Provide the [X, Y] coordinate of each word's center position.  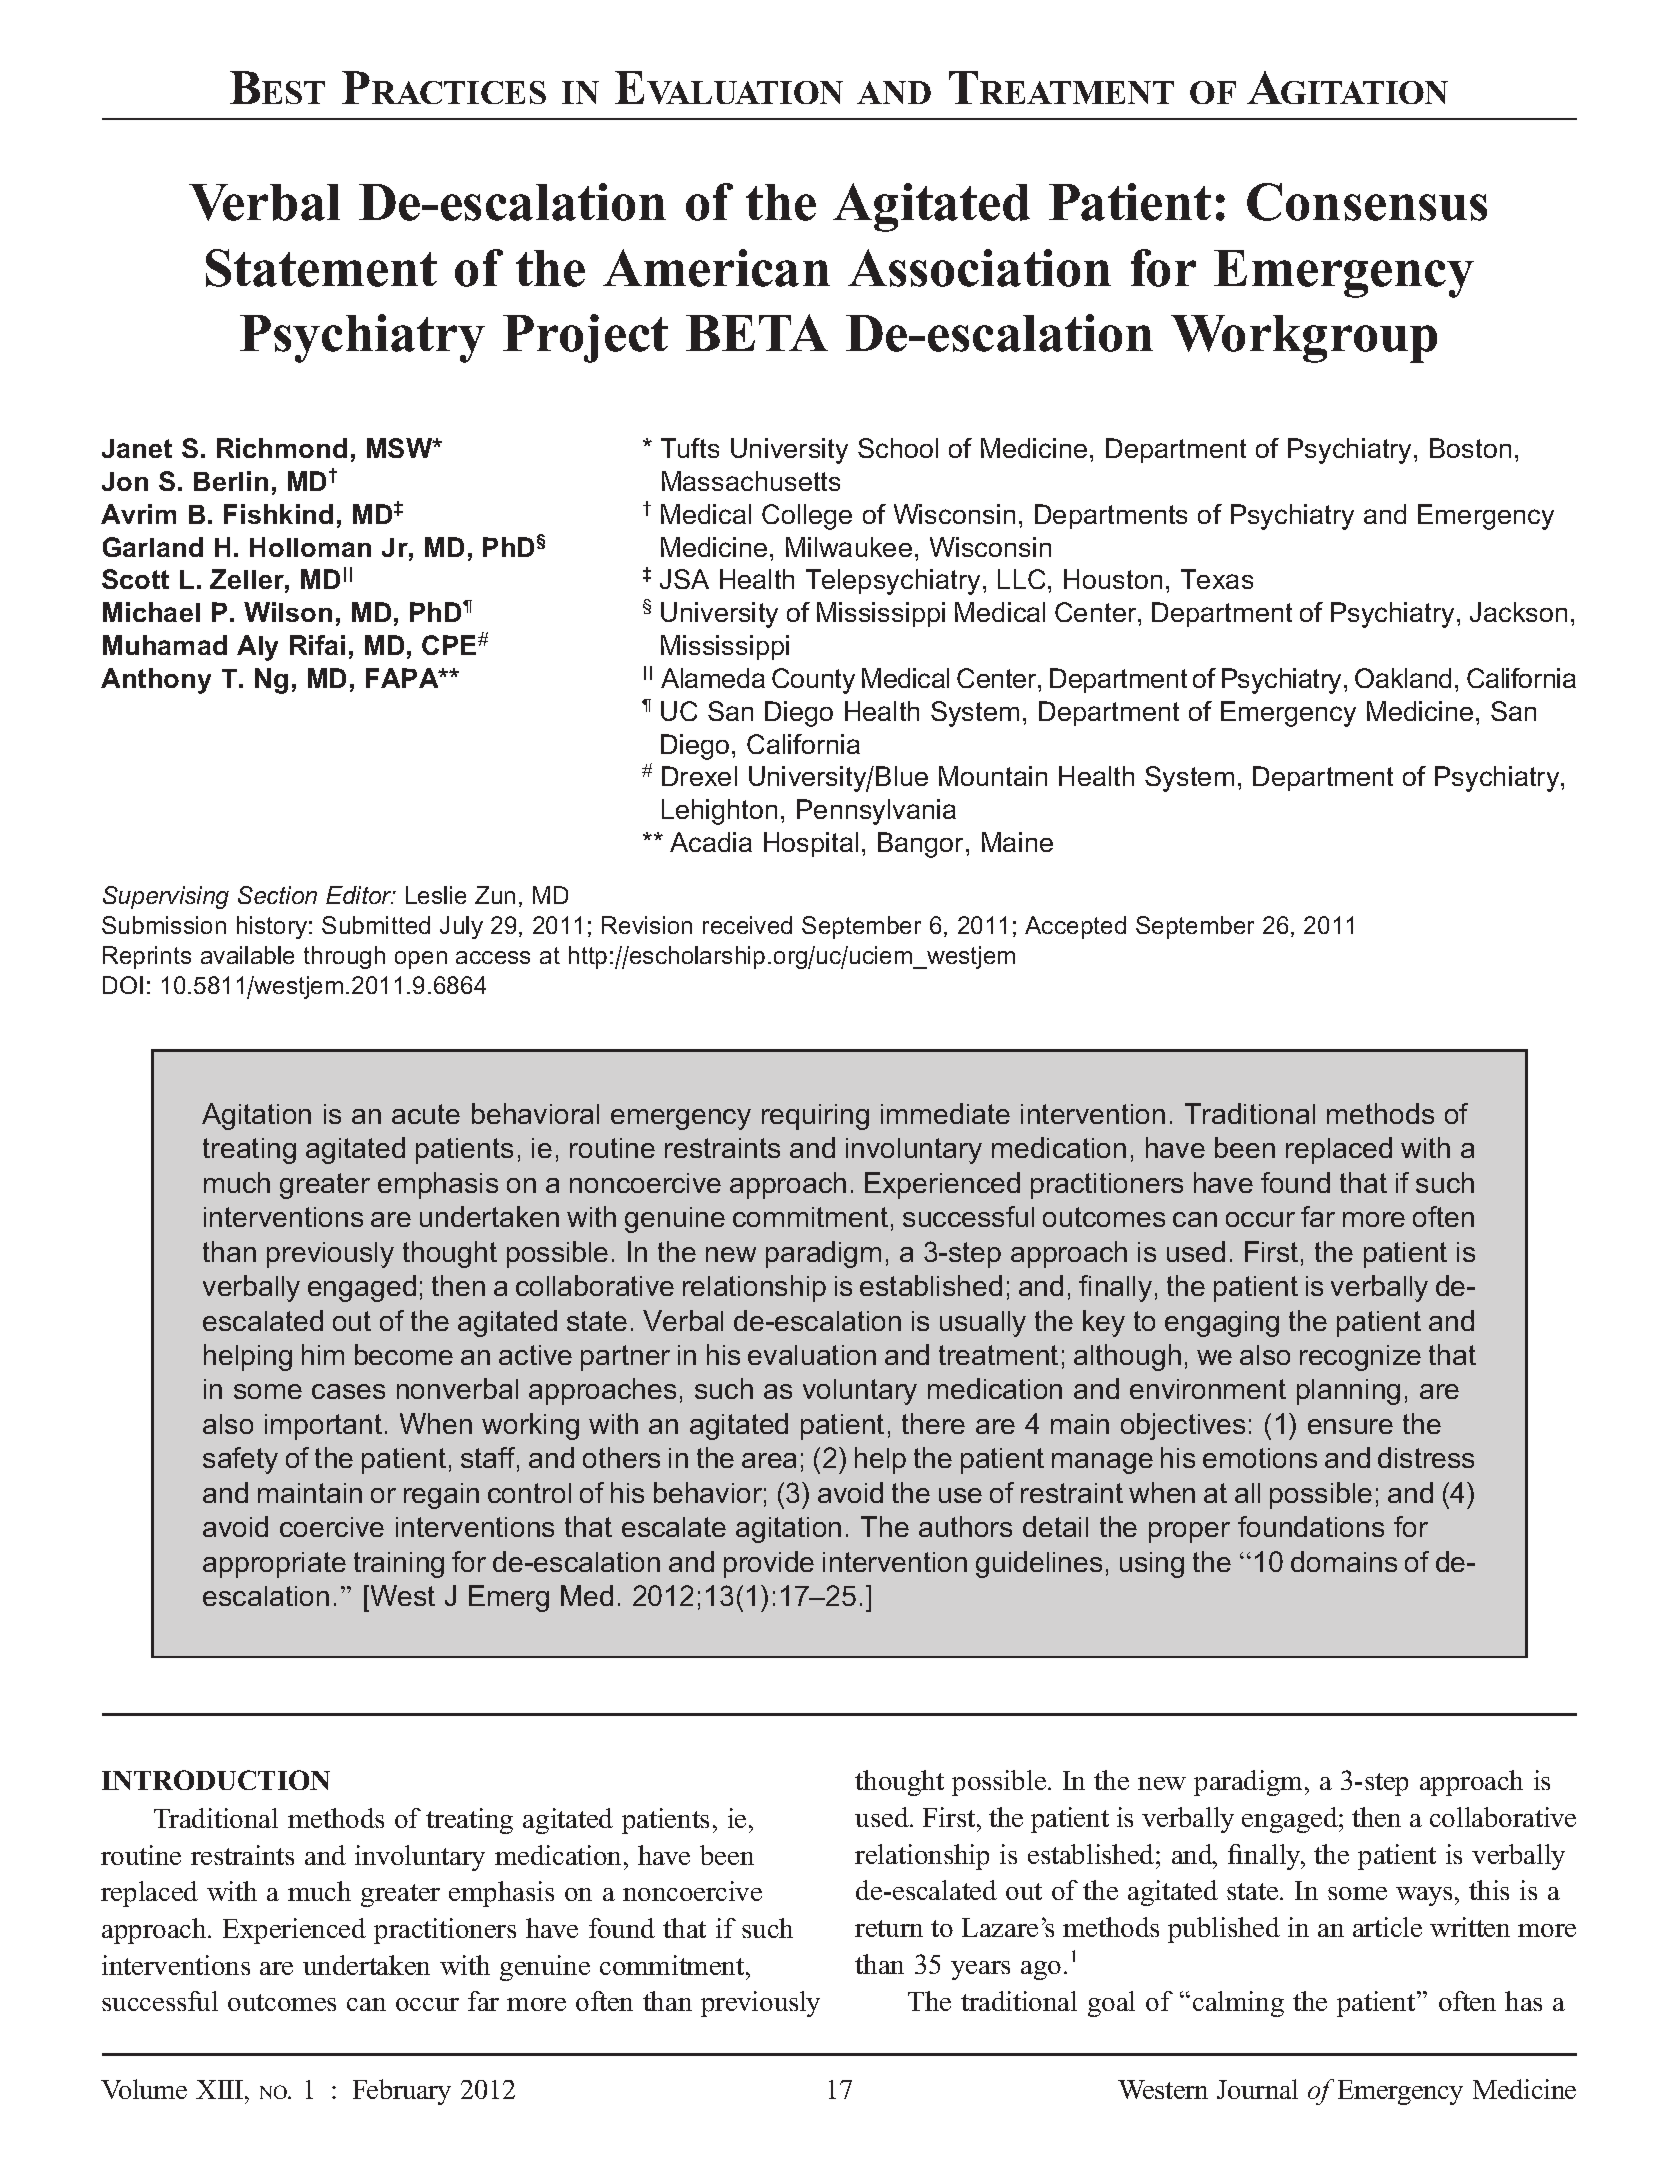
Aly [257, 648]
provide [769, 1564]
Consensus [1367, 202]
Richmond [282, 448]
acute [426, 1114]
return [889, 1928]
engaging [1222, 1324]
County [813, 681]
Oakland [1403, 678]
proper [1189, 1532]
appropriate [274, 1565]
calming [1238, 2004]
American [716, 268]
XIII [221, 2089]
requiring [815, 1117]
